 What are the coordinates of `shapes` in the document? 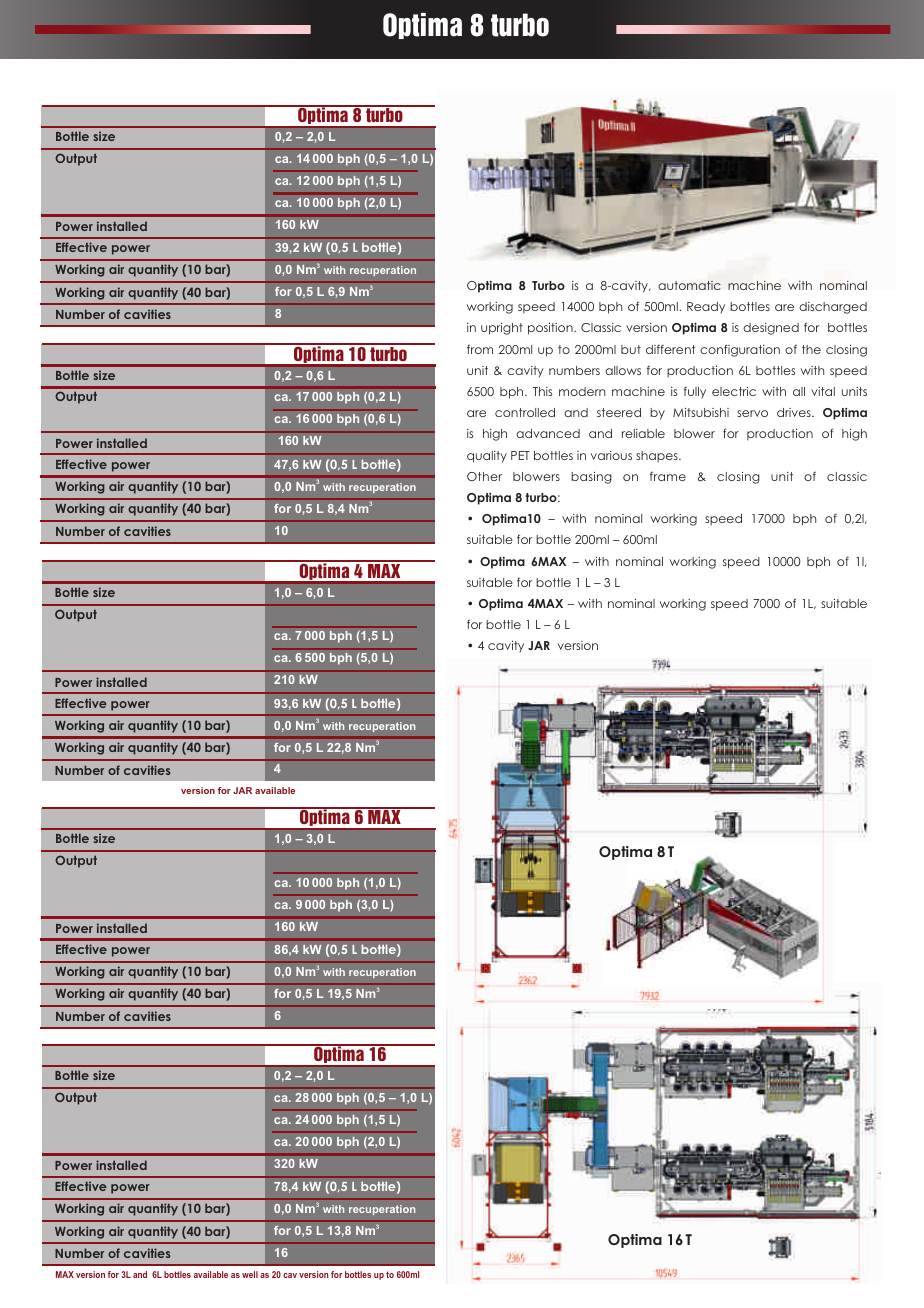 It's located at (658, 457).
